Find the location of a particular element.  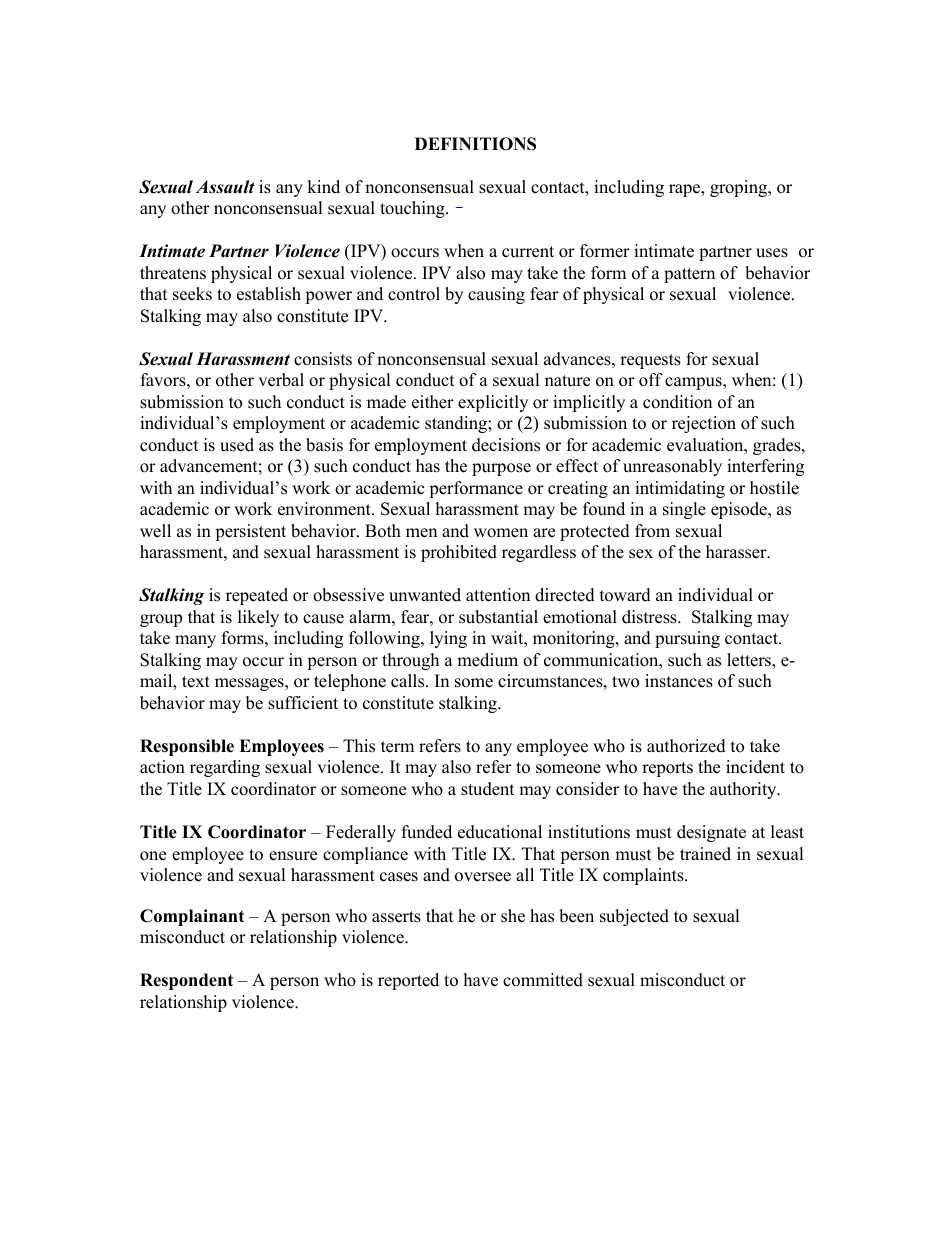

from is located at coordinates (652, 531).
